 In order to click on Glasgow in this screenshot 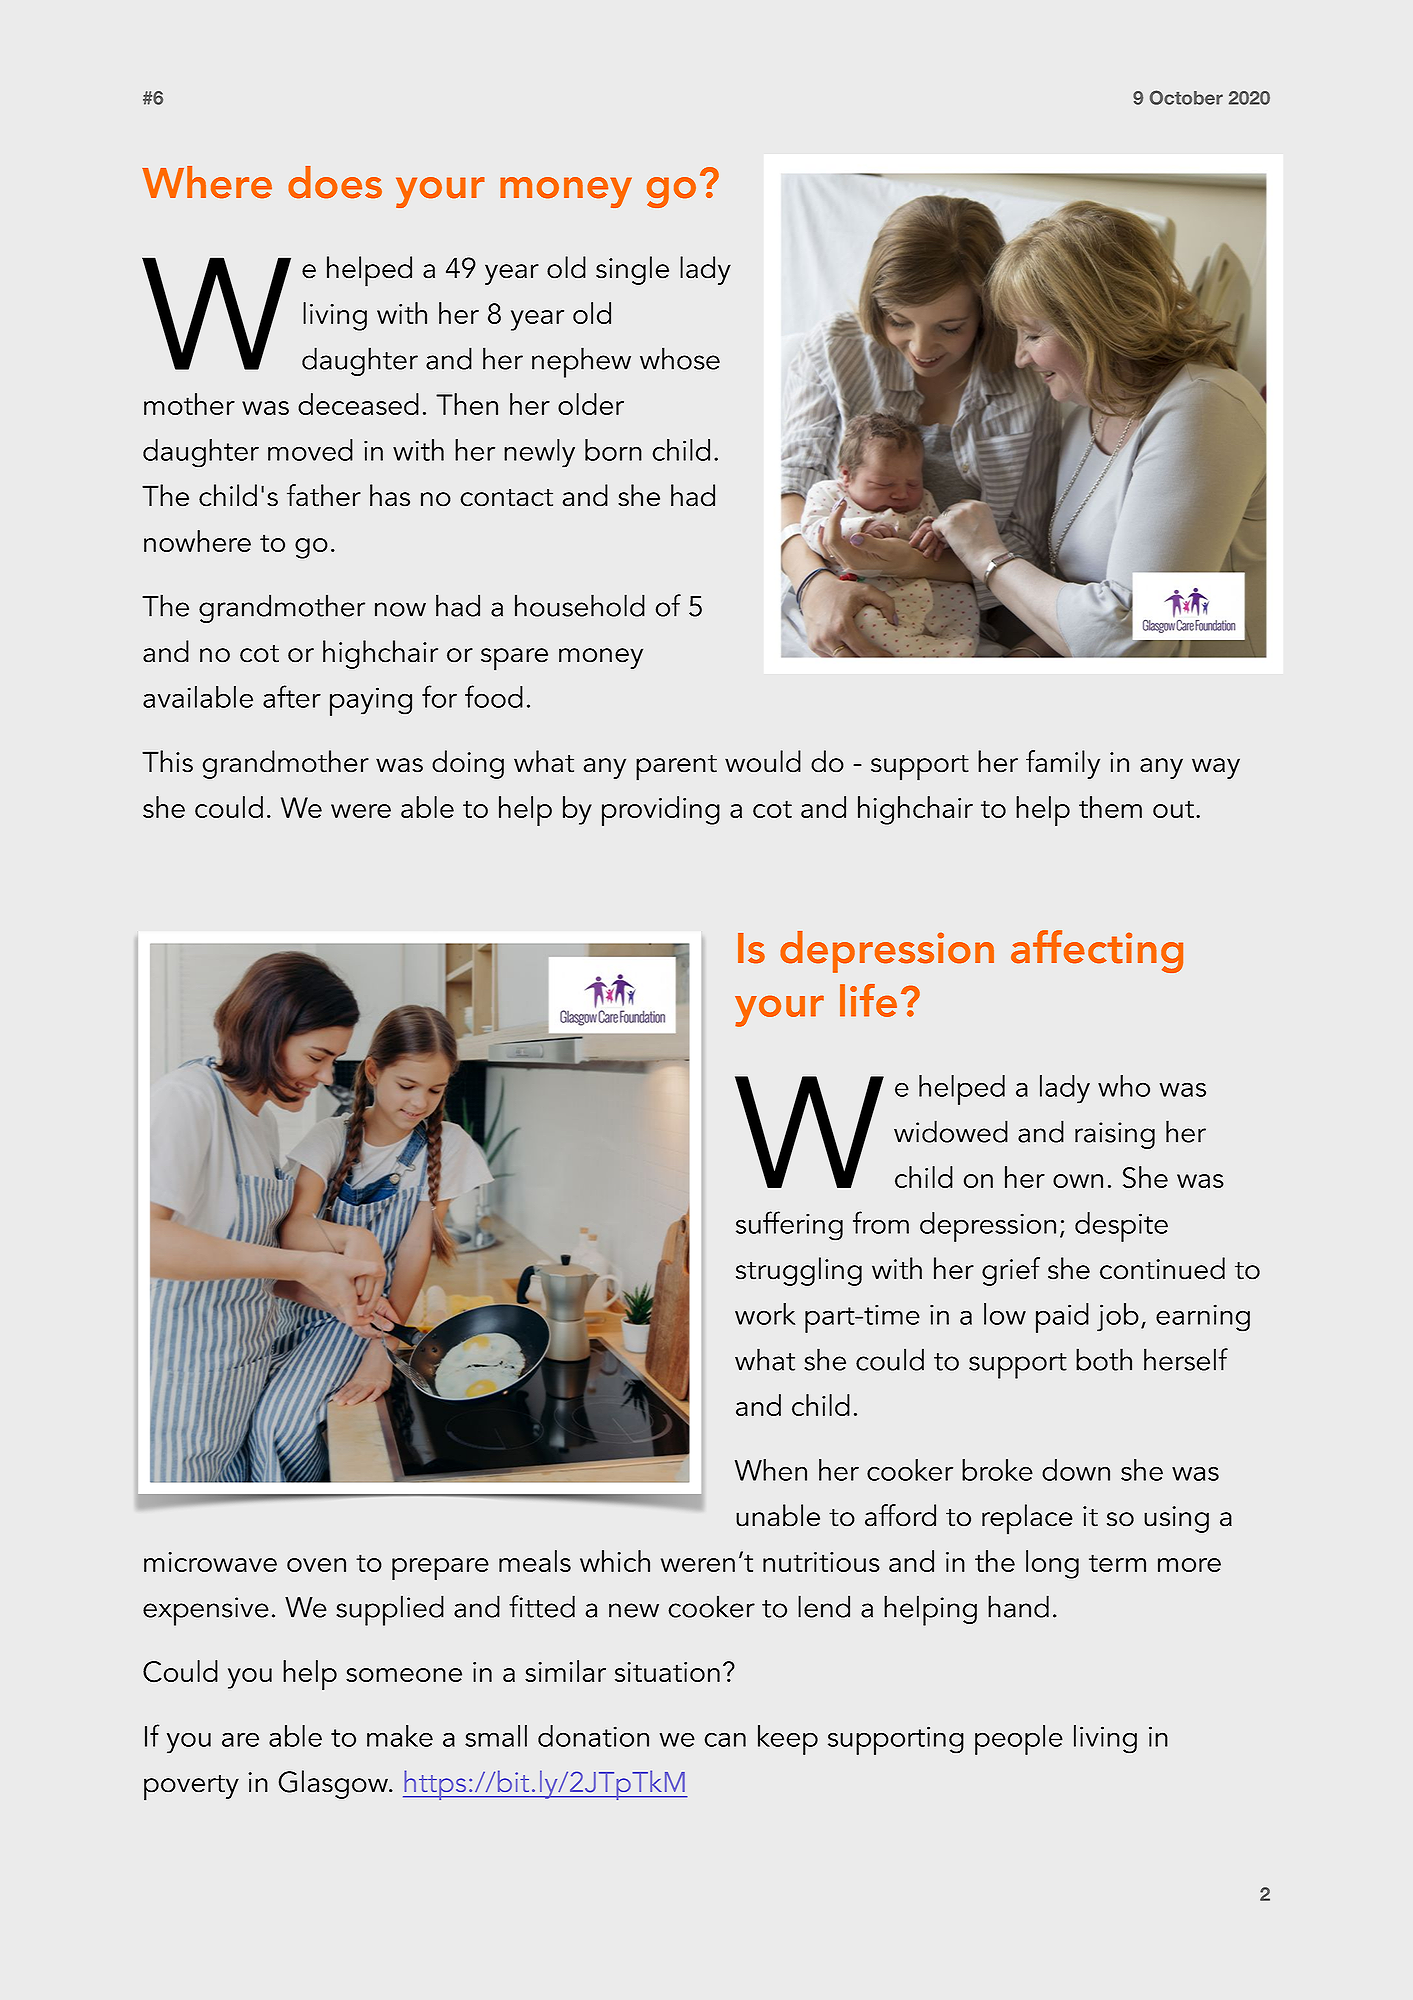, I will do `click(334, 1784)`.
